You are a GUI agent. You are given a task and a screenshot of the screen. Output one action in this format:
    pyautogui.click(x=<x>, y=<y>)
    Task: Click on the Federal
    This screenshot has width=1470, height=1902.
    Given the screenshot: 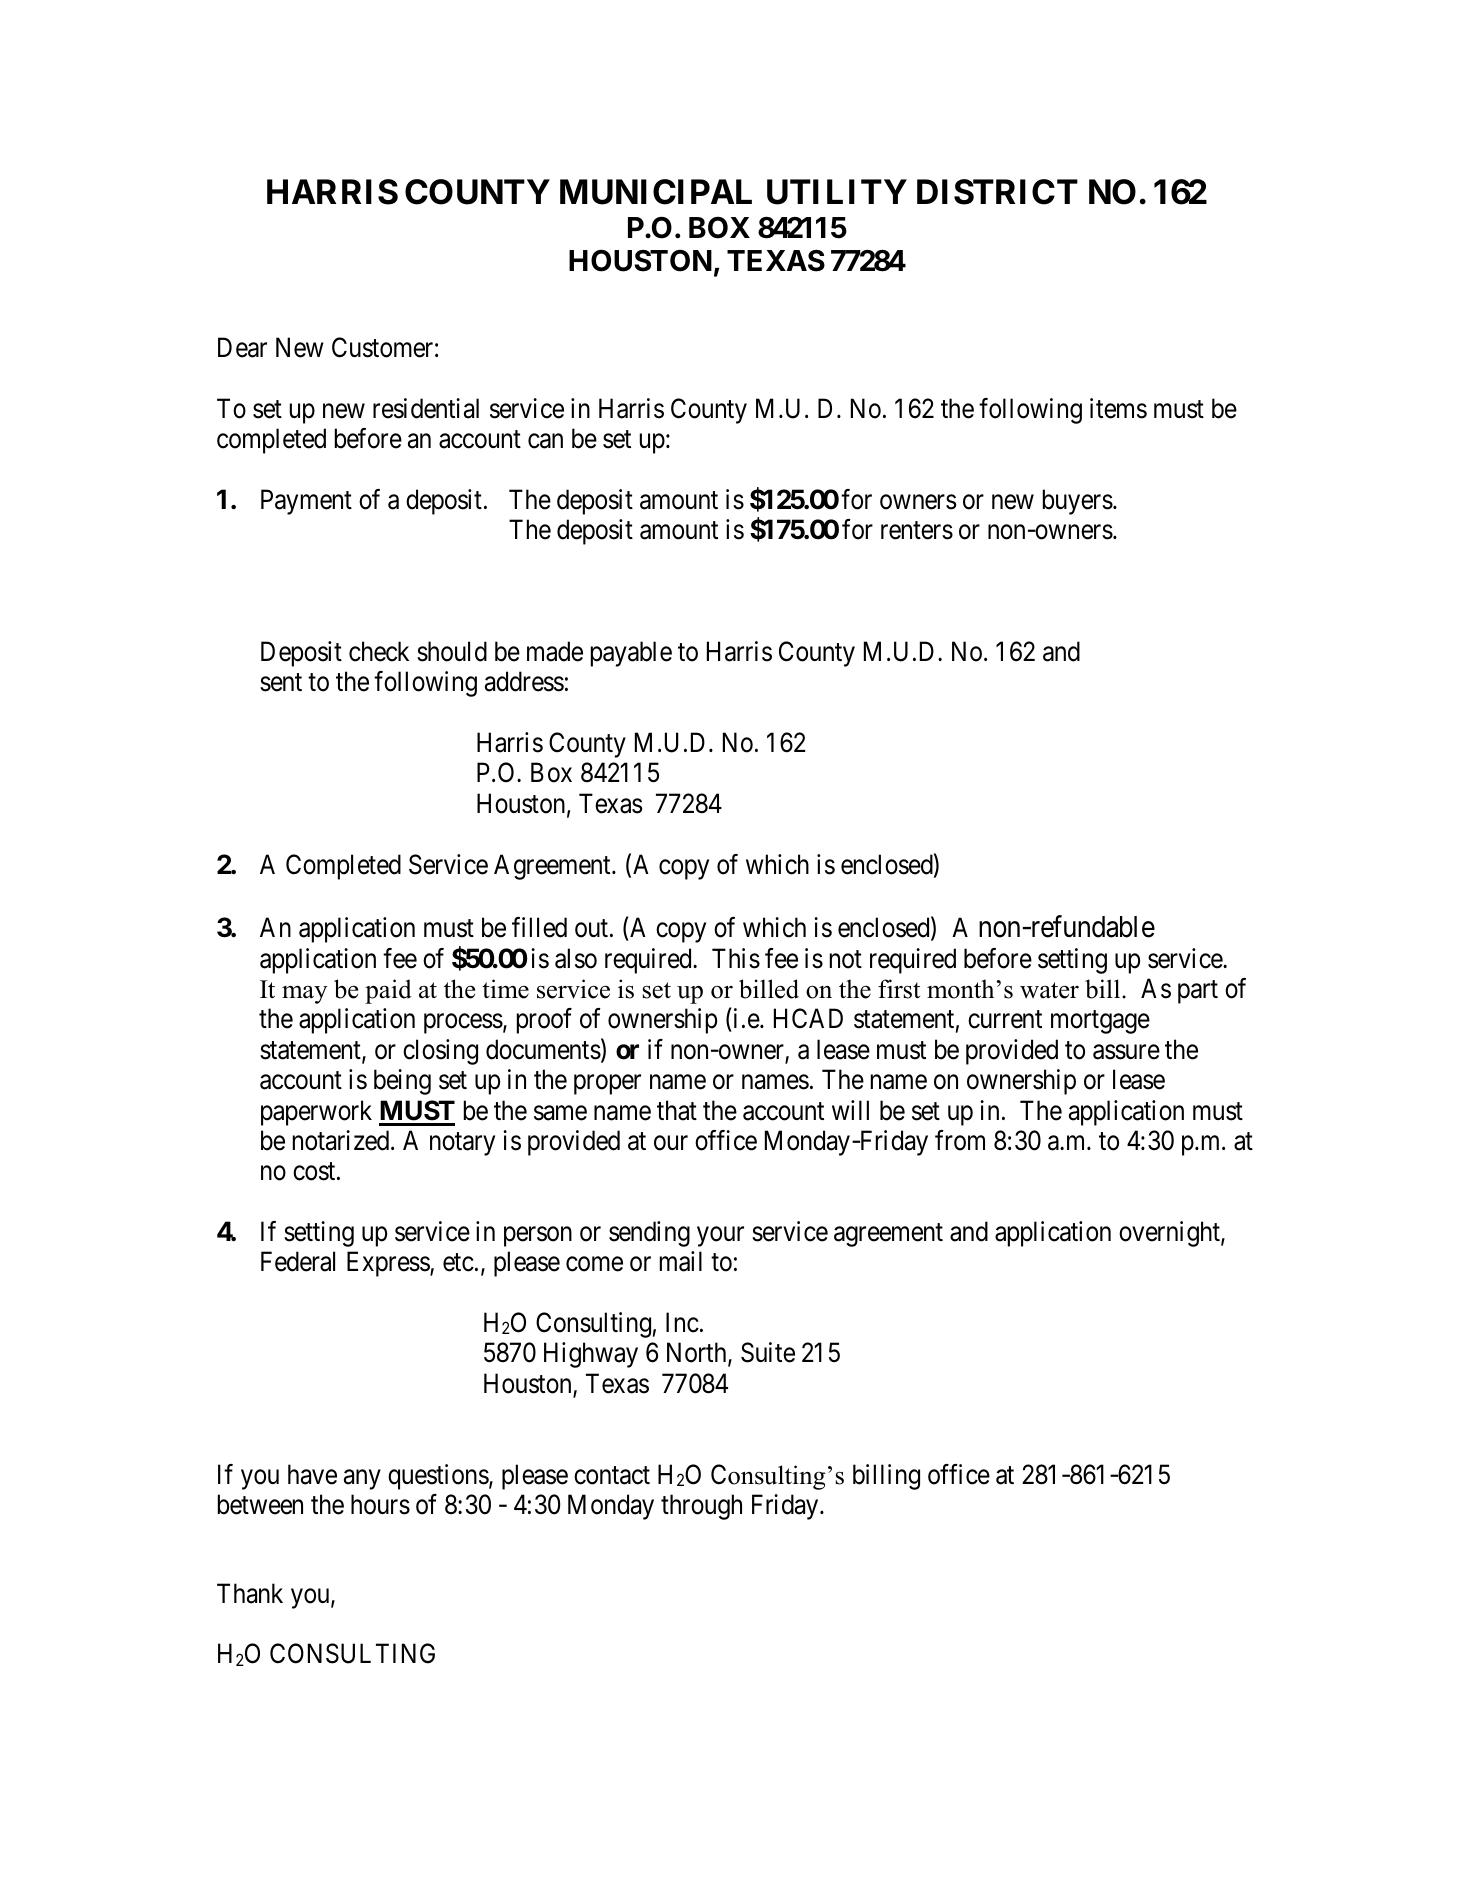 What is the action you would take?
    pyautogui.click(x=298, y=1261)
